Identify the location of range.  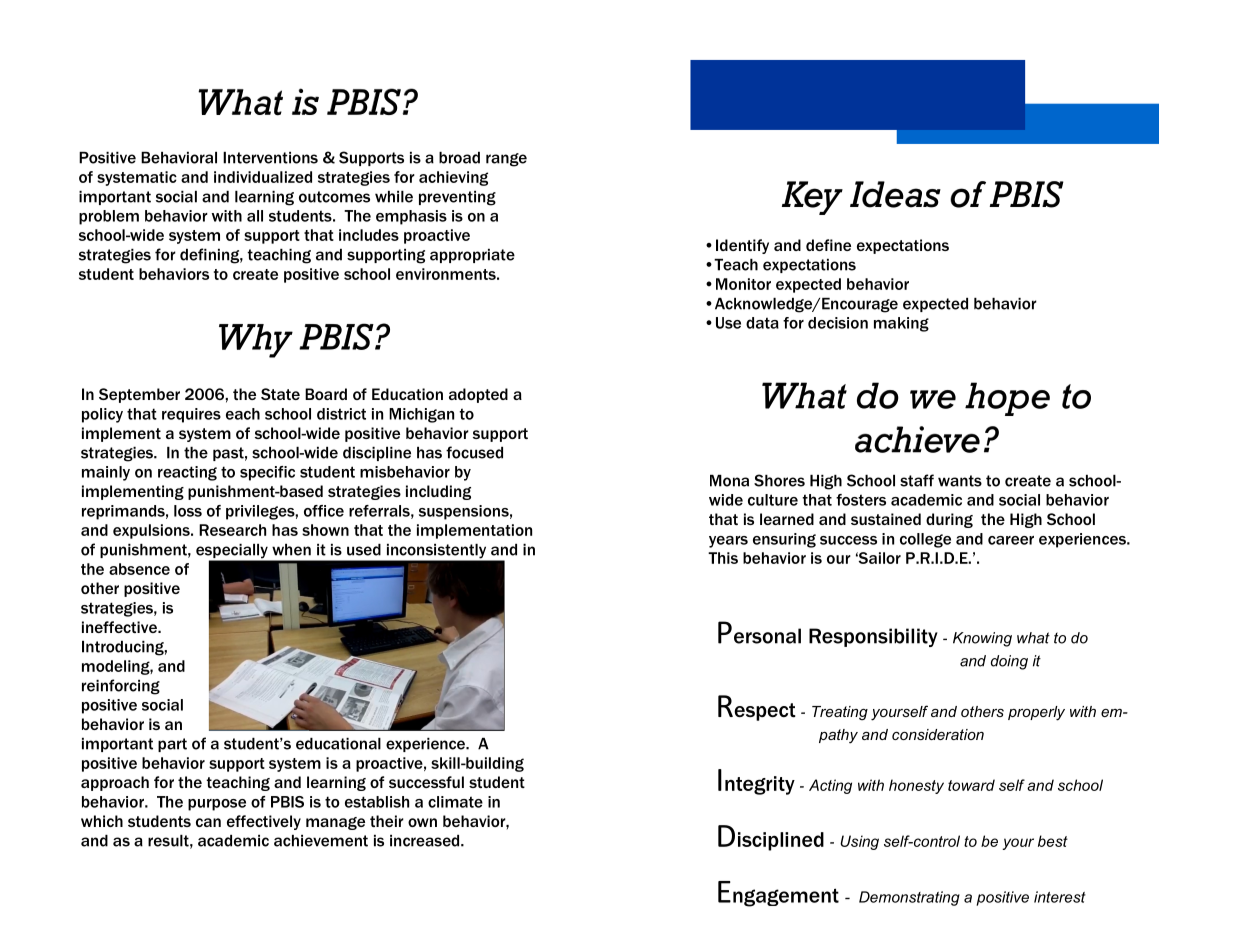
(506, 160).
